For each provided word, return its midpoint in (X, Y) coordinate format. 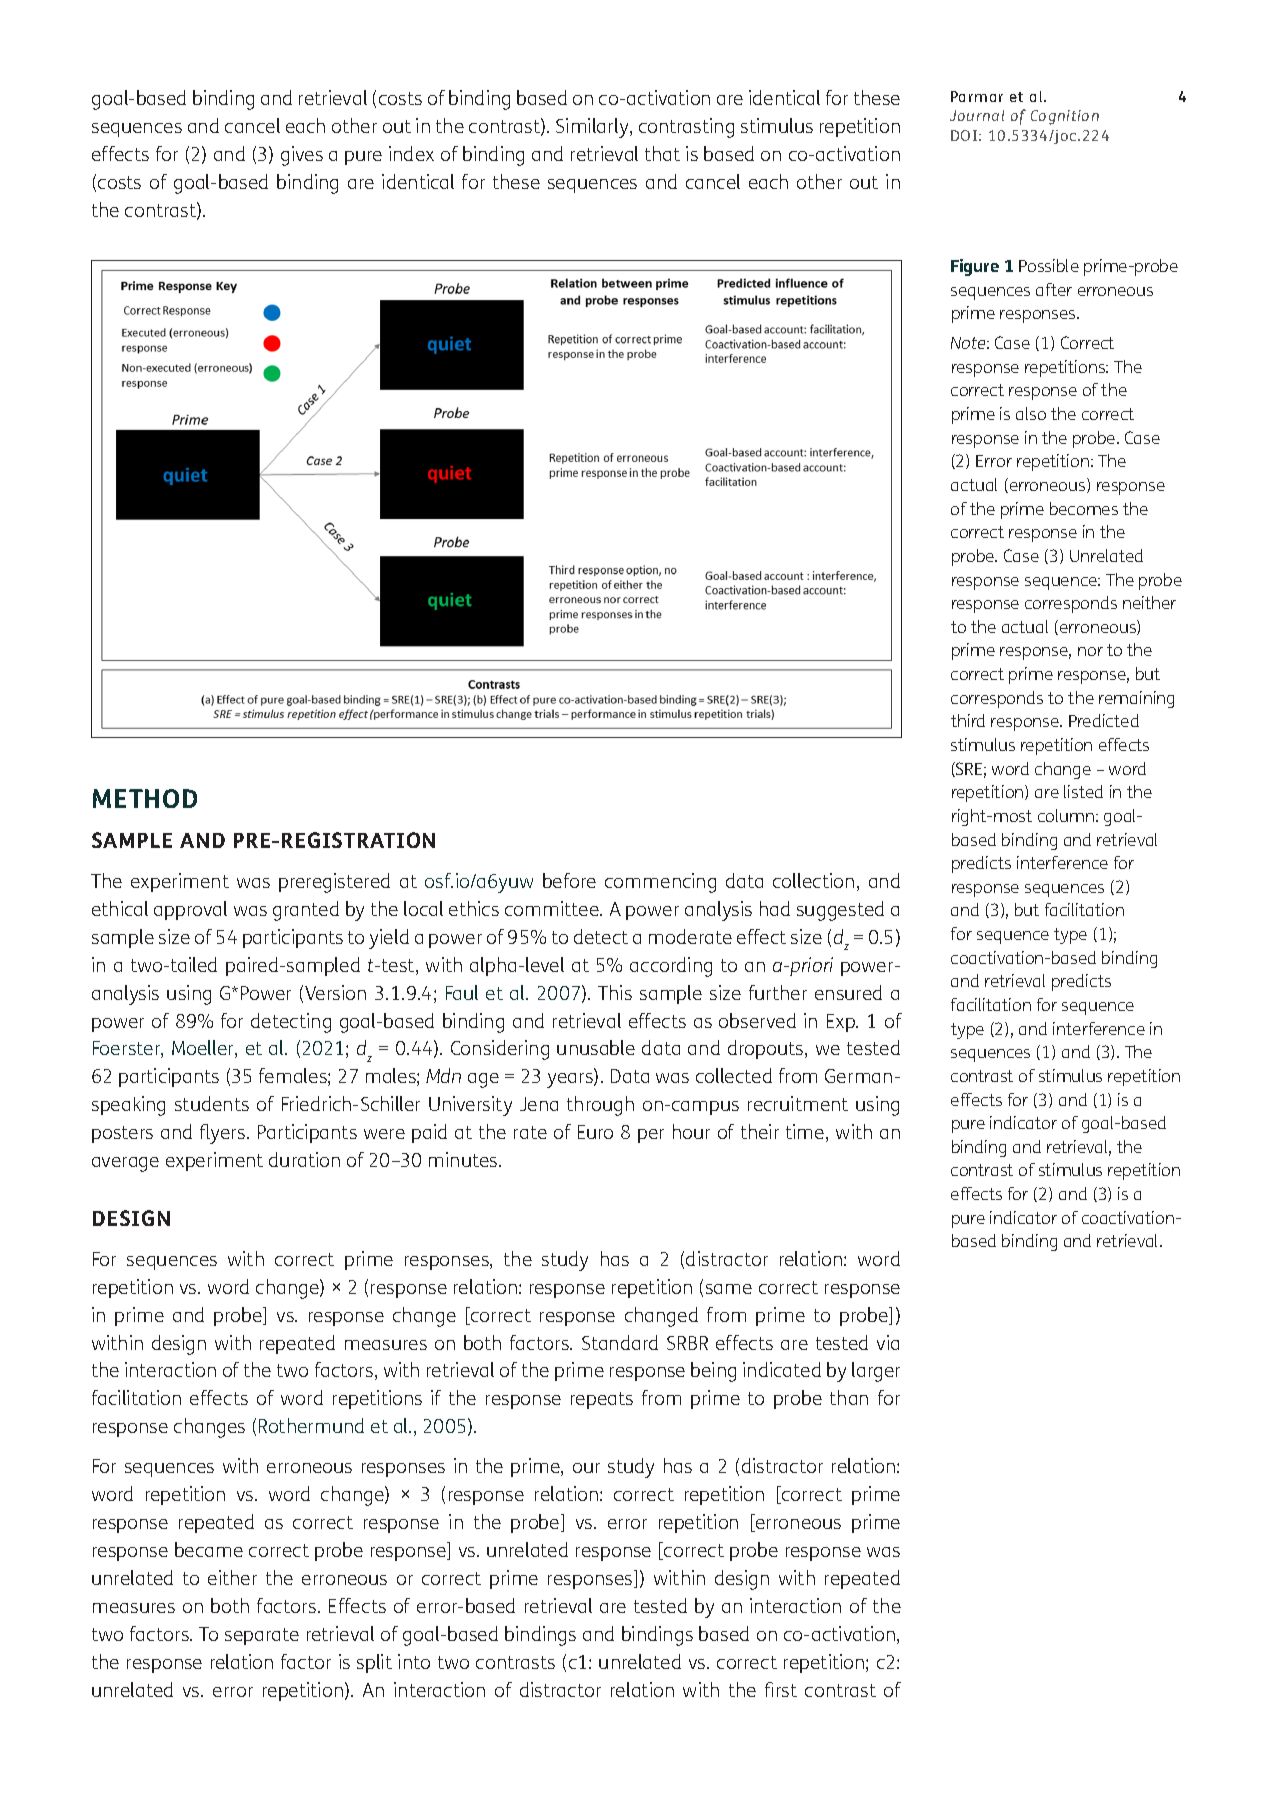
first (781, 1689)
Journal (977, 115)
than (849, 1397)
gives (302, 156)
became (209, 1549)
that (662, 153)
